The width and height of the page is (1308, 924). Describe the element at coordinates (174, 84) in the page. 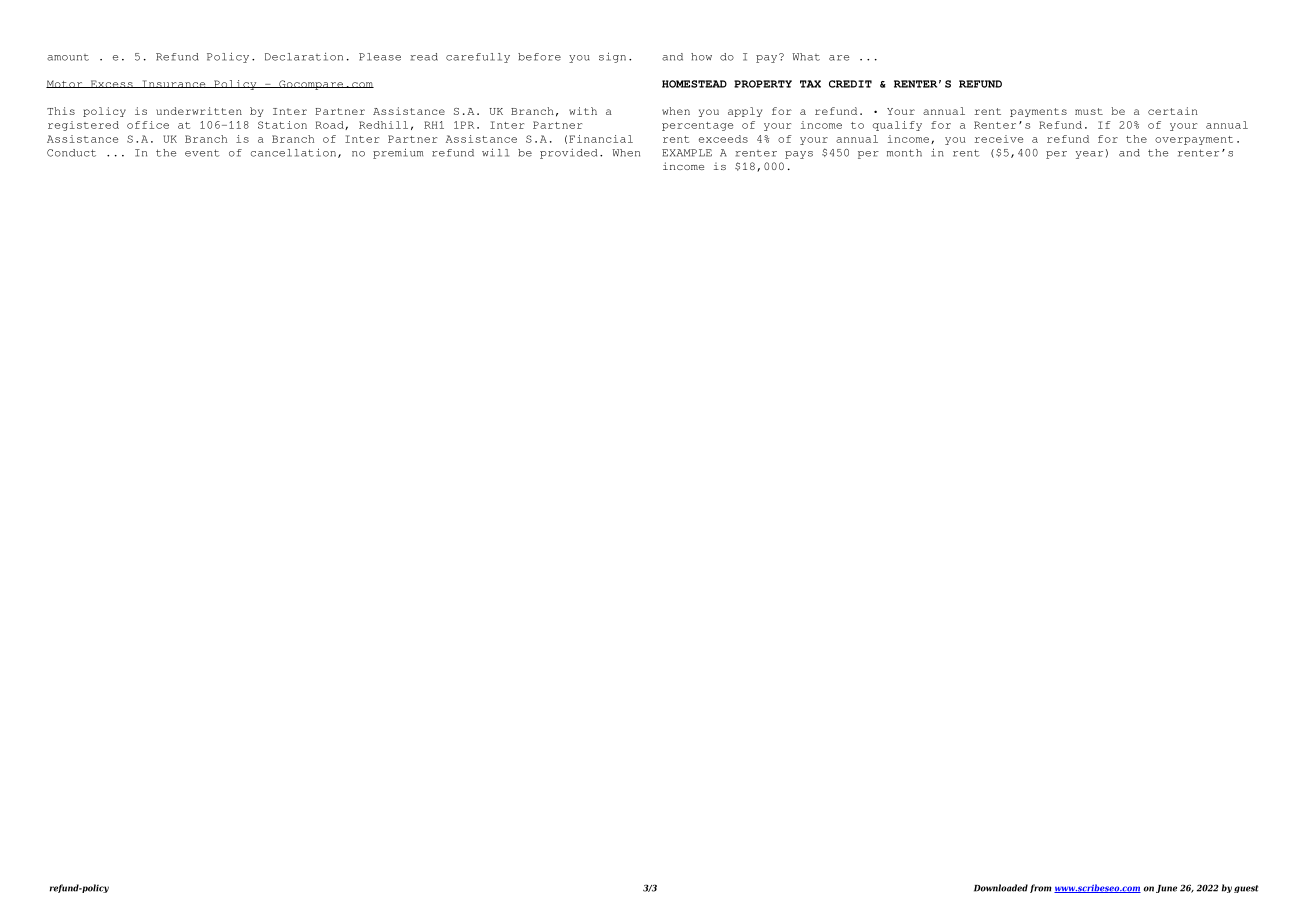

I see `Insurance` at that location.
